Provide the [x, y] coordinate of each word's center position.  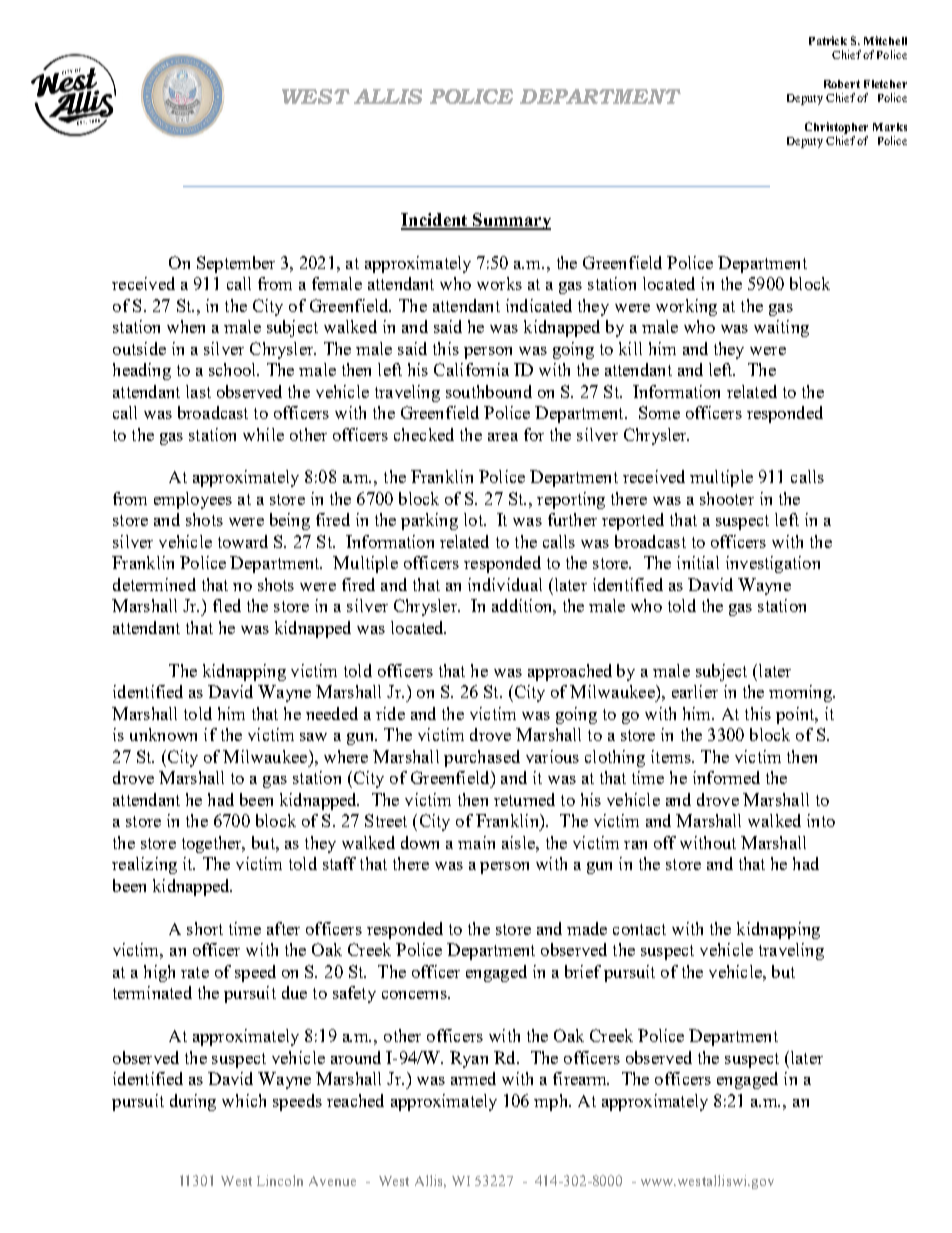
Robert [842, 84]
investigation [773, 564]
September [236, 264]
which [244, 1100]
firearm [581, 1078]
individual [505, 584]
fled [227, 605]
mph [552, 1102]
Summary [511, 221]
